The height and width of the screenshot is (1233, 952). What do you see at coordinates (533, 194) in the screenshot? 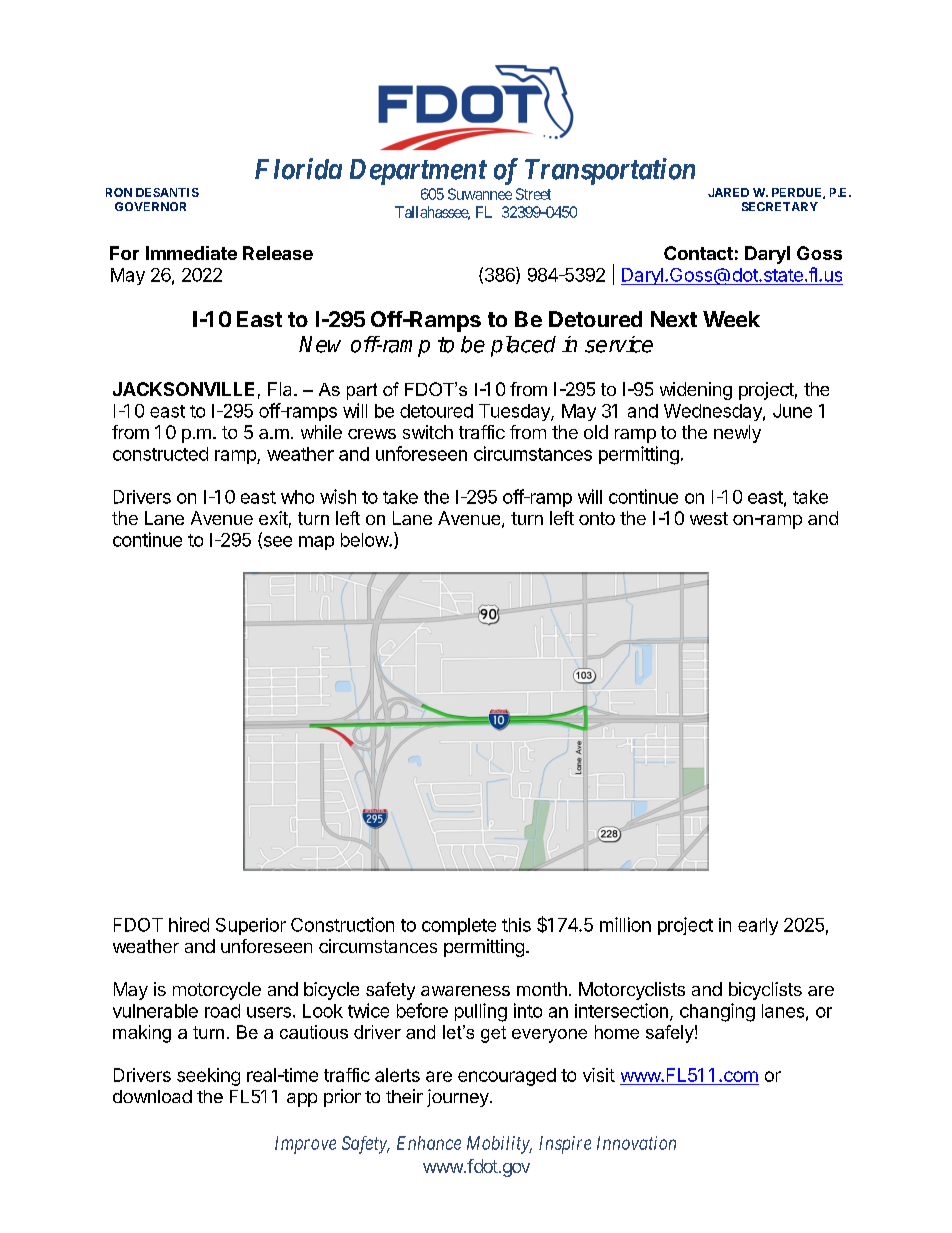
I see `Street` at bounding box center [533, 194].
